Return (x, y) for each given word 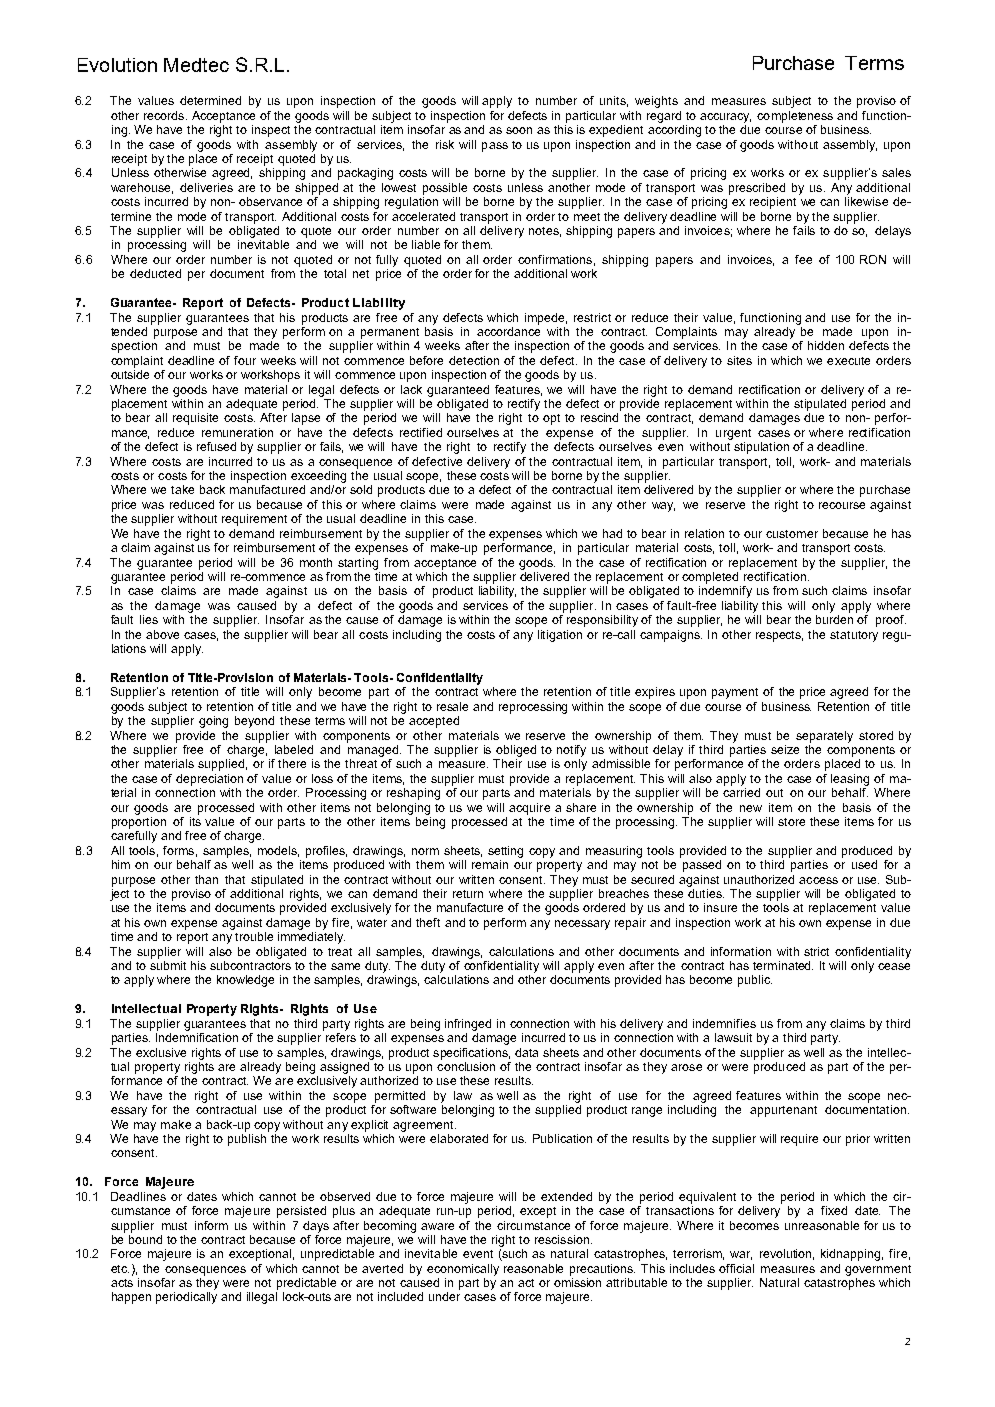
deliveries (206, 187)
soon (519, 130)
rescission (562, 1239)
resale (452, 706)
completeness (795, 117)
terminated (783, 965)
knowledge (245, 981)
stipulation (761, 448)
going (213, 722)
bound (145, 1238)
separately (824, 737)
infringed (468, 1025)
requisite (195, 419)
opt (551, 419)
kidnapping (852, 1255)
